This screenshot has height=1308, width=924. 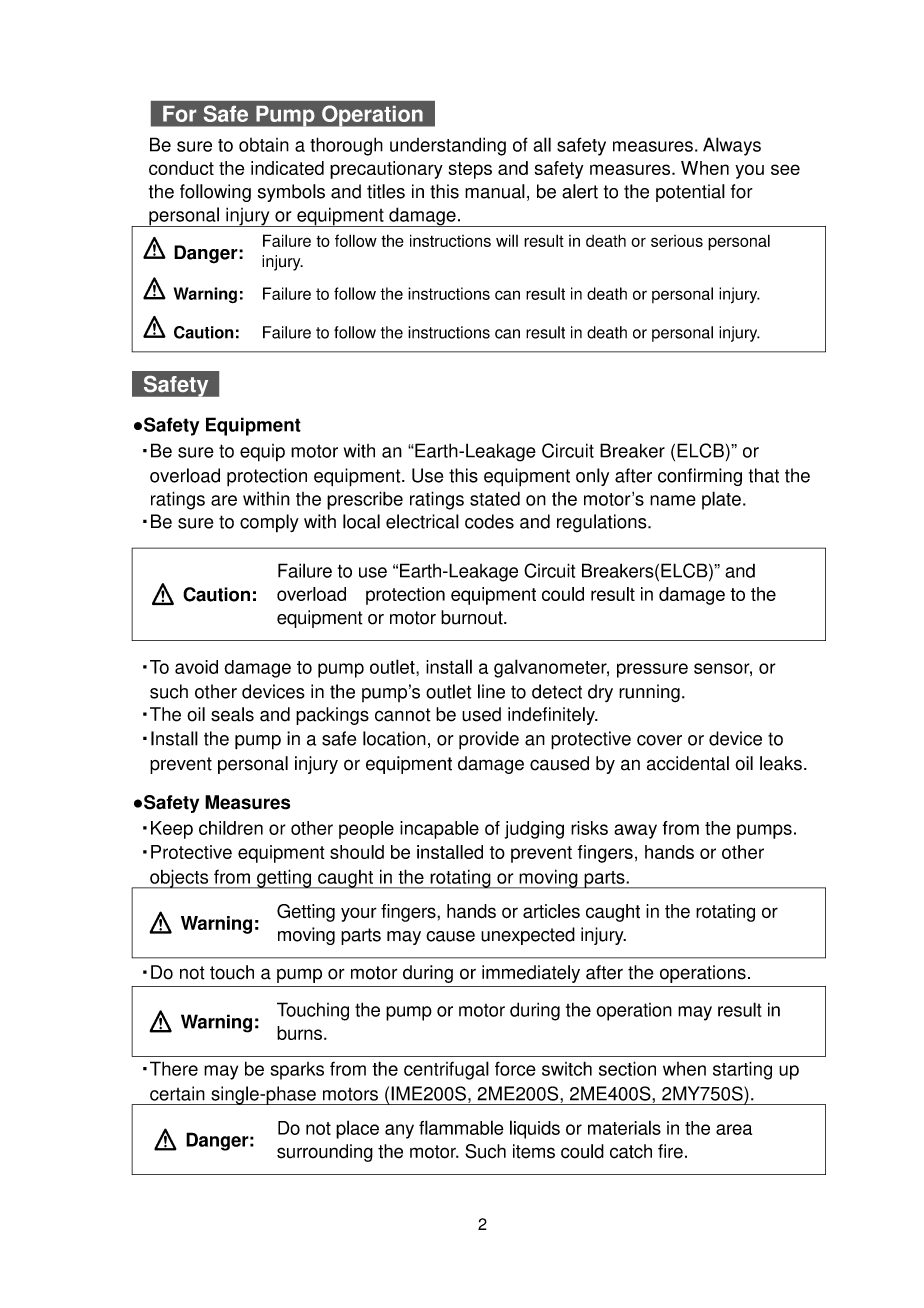 What do you see at coordinates (439, 830) in the screenshot?
I see `incapable` at bounding box center [439, 830].
